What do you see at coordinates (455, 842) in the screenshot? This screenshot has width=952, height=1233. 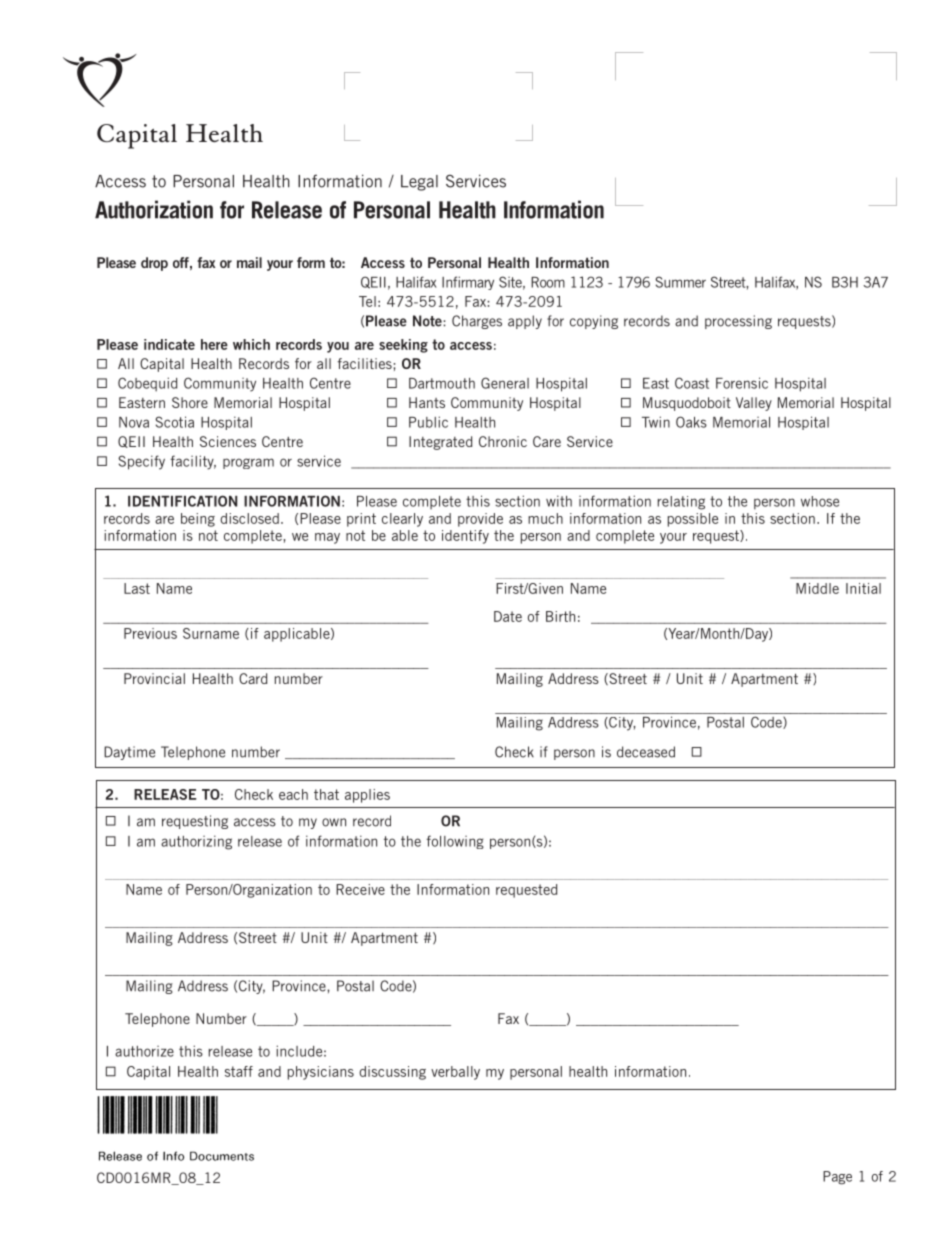 I see `following` at bounding box center [455, 842].
